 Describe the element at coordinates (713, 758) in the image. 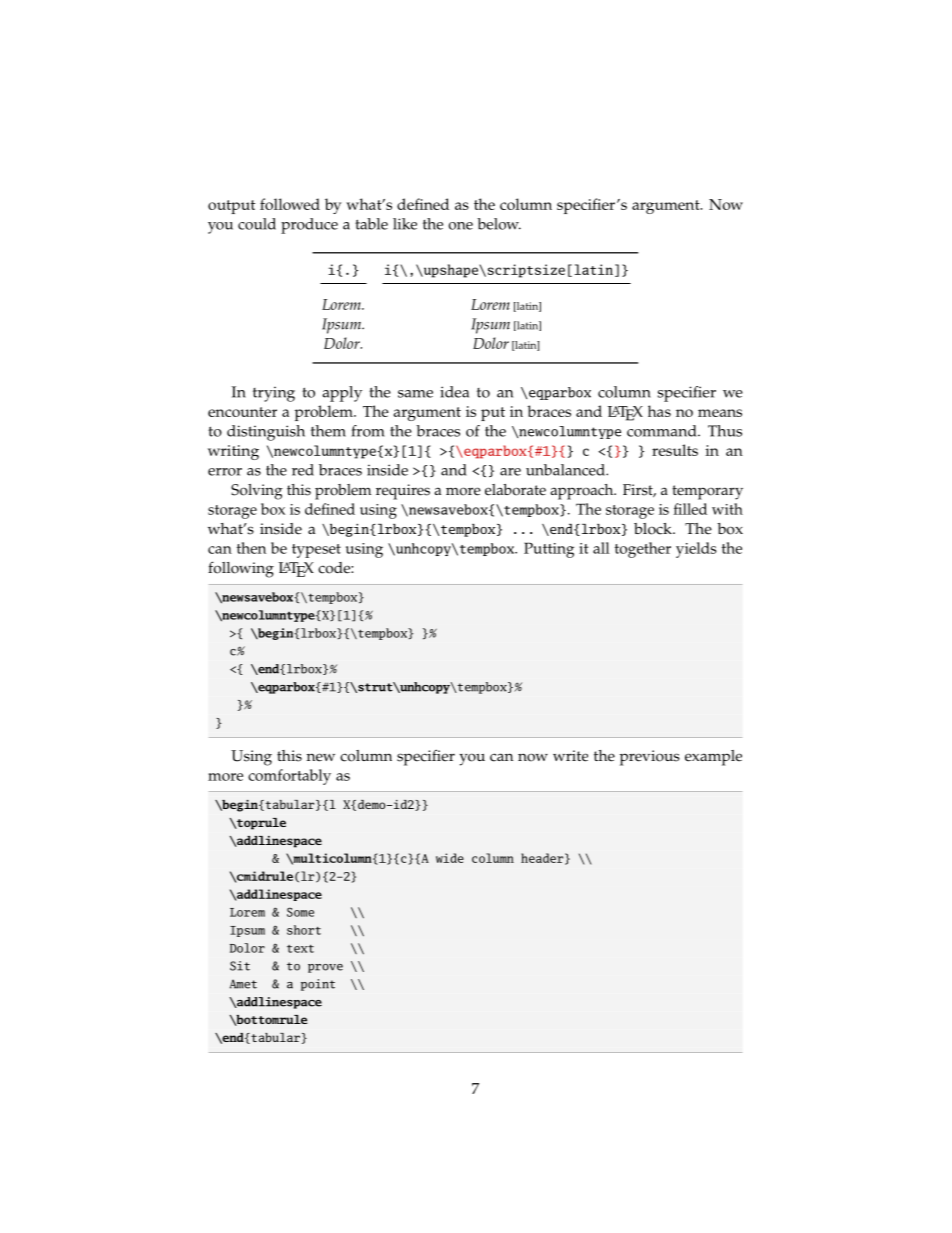

I see `example` at that location.
